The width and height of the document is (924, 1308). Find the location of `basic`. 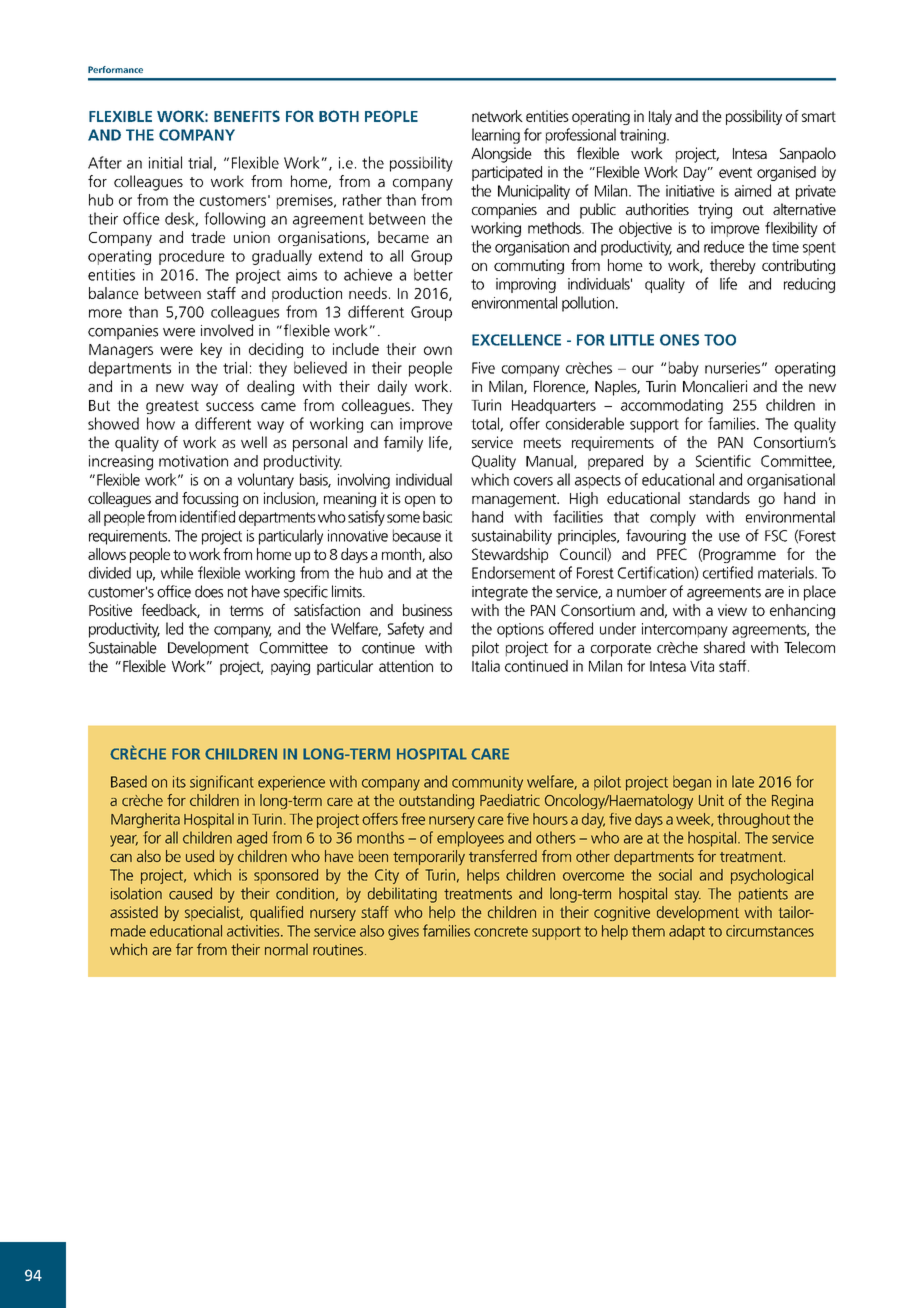

basic is located at coordinates (437, 517).
